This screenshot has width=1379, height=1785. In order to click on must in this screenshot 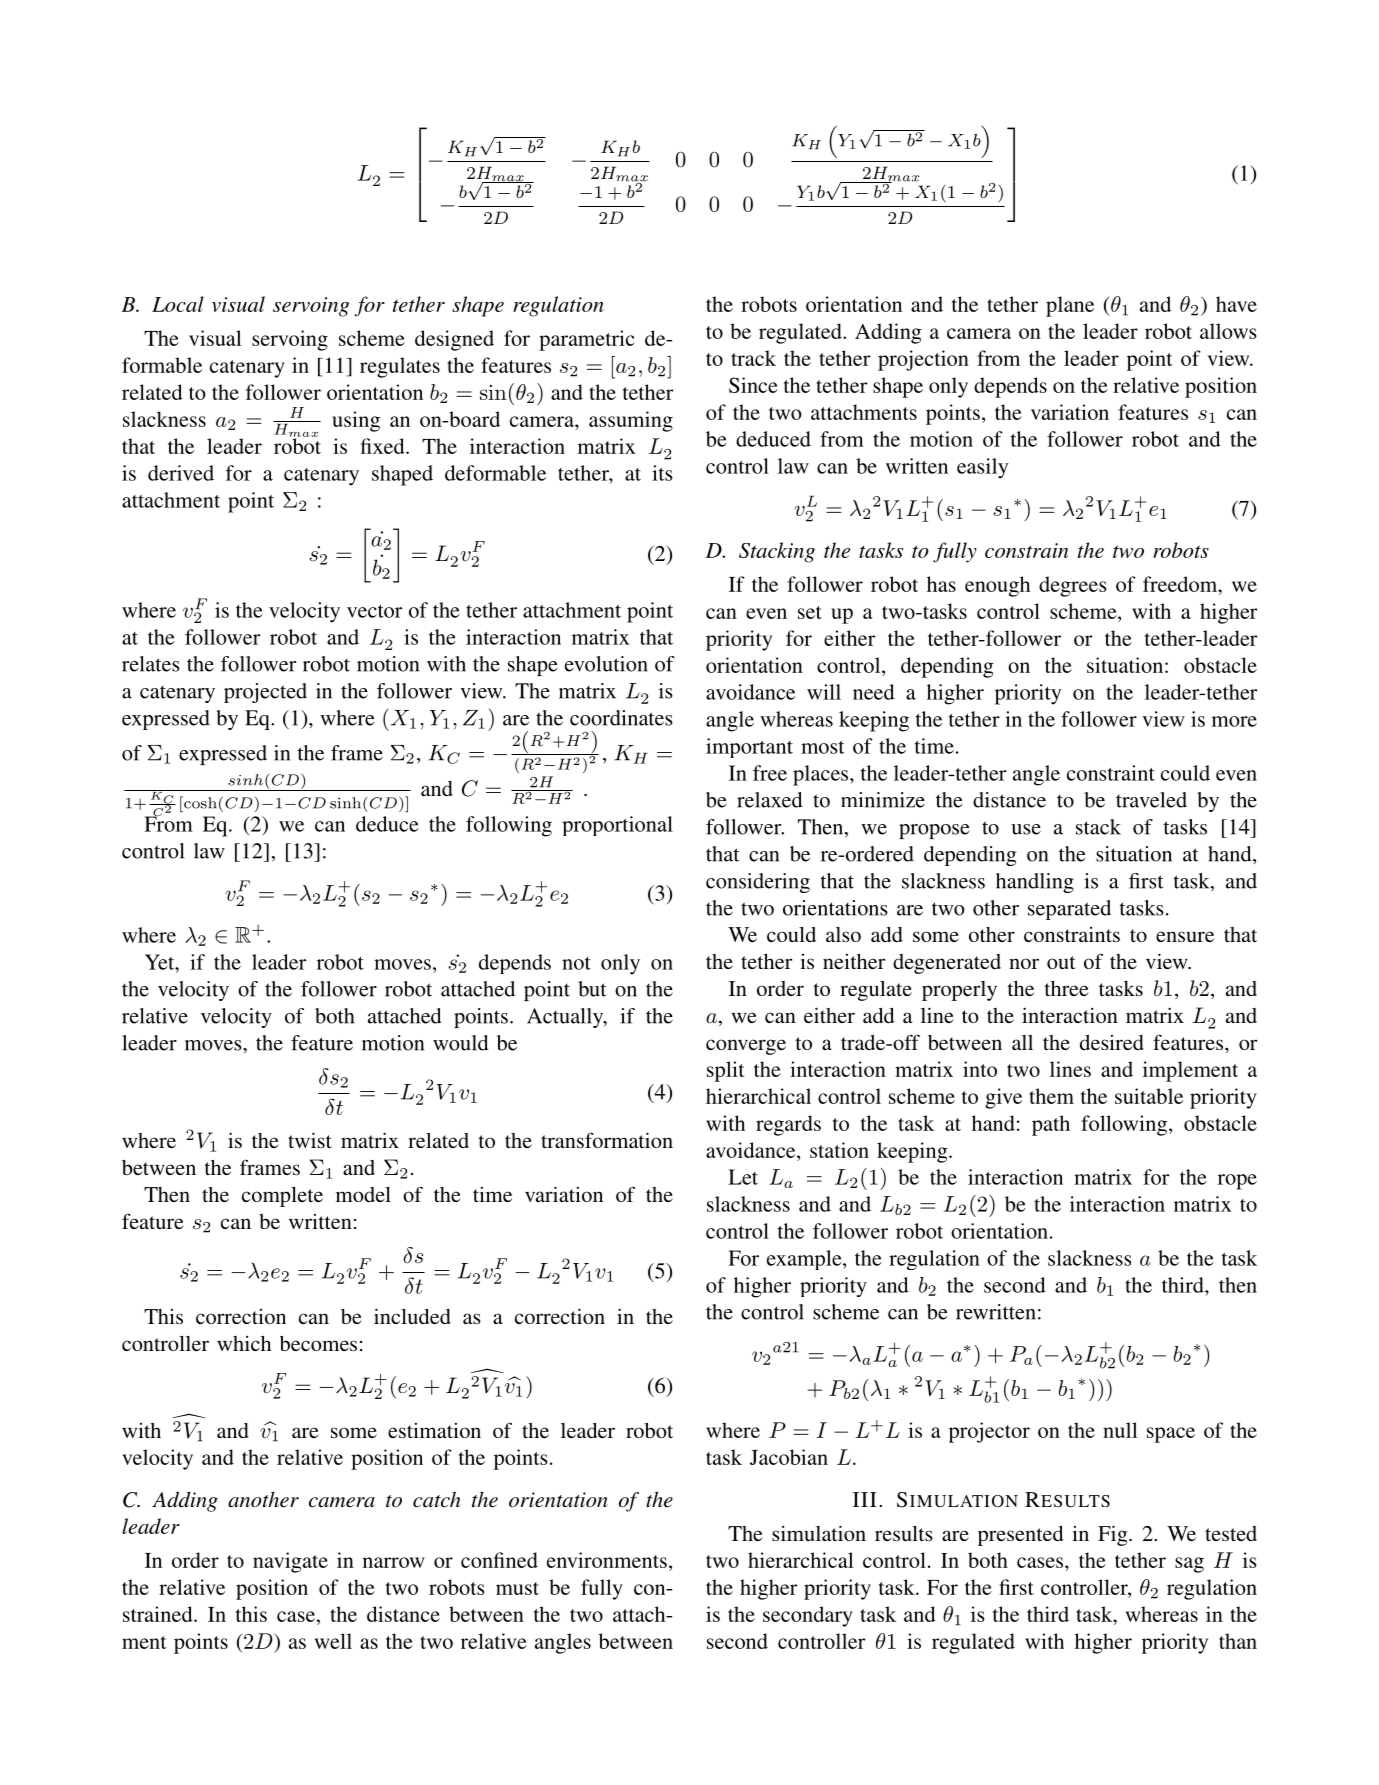, I will do `click(517, 1588)`.
